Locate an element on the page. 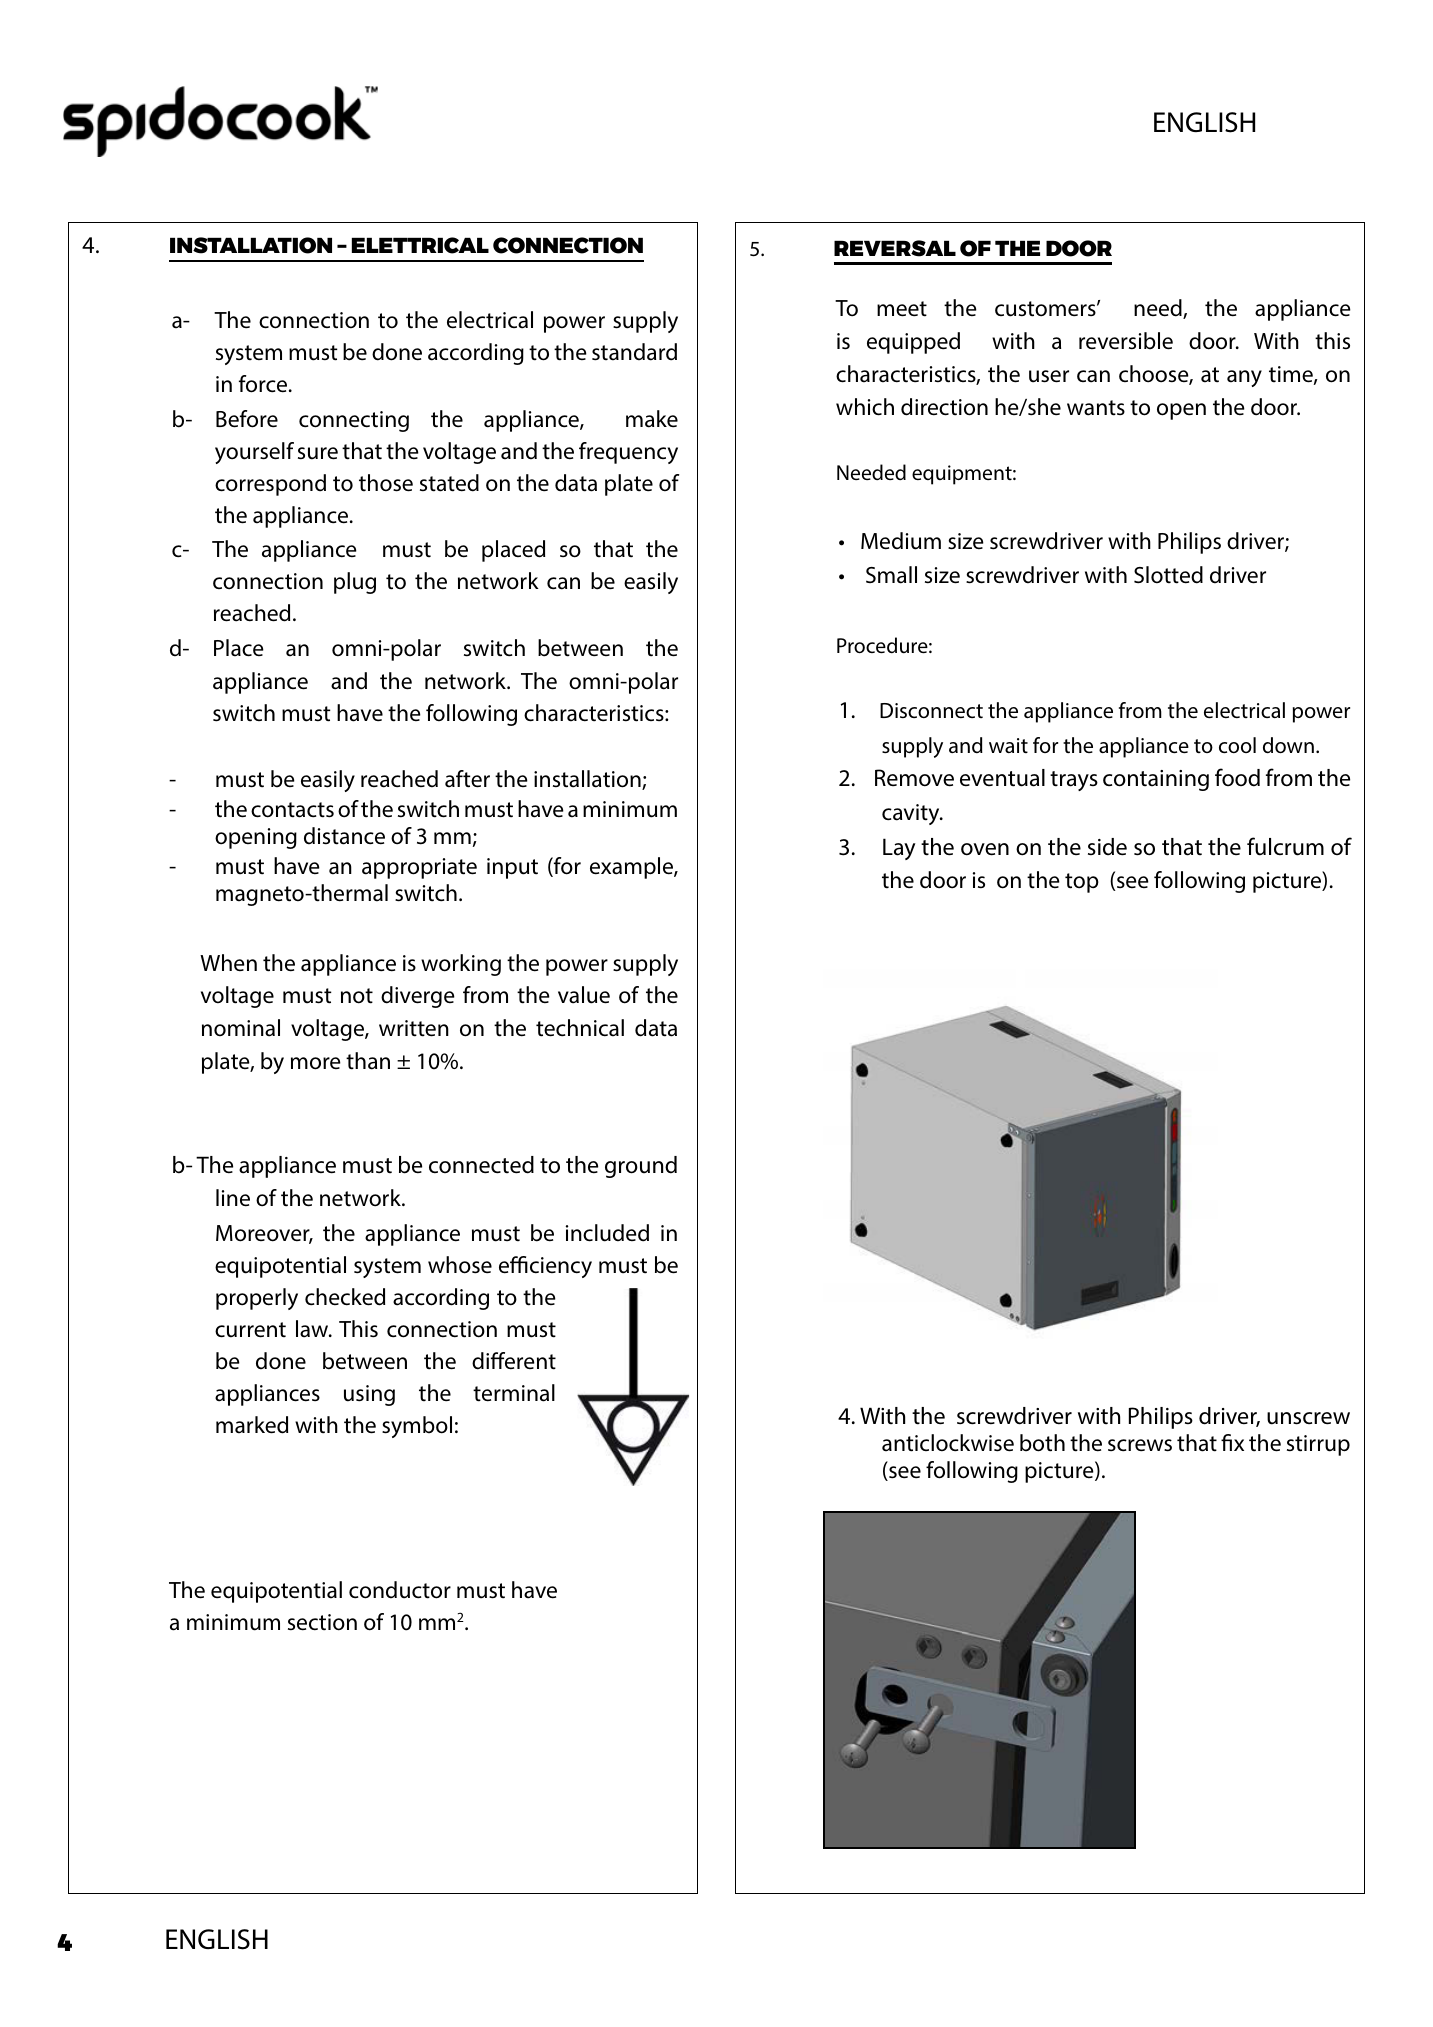 The height and width of the image is (2027, 1433). conductor is located at coordinates (400, 1590).
